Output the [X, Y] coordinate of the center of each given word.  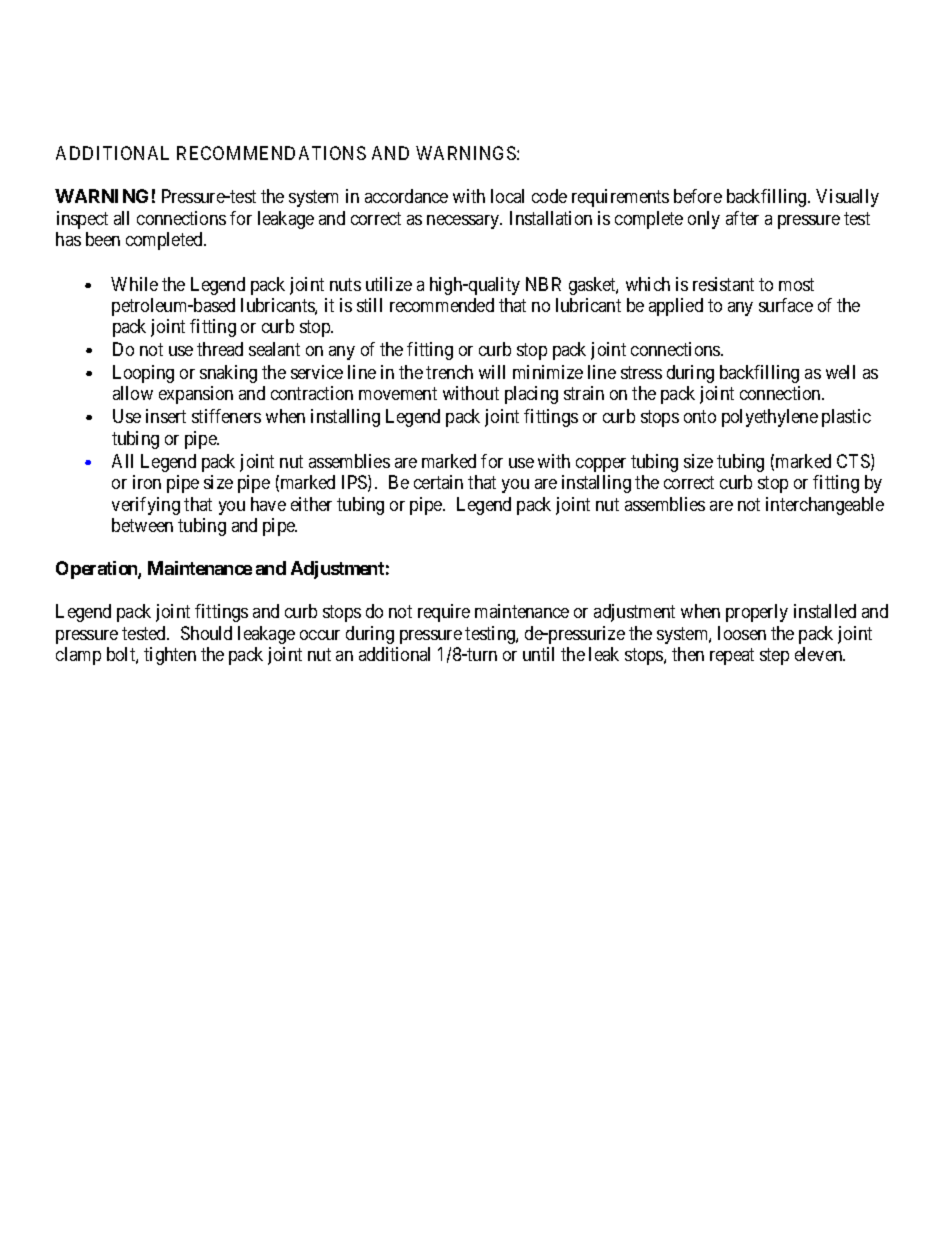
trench [449, 372]
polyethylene [770, 418]
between [142, 525]
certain [438, 482]
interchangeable [825, 506]
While [134, 284]
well [840, 372]
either [311, 504]
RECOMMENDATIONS [271, 153]
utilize [389, 284]
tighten [170, 656]
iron [147, 482]
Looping [143, 374]
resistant [723, 284]
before [698, 196]
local [507, 196]
